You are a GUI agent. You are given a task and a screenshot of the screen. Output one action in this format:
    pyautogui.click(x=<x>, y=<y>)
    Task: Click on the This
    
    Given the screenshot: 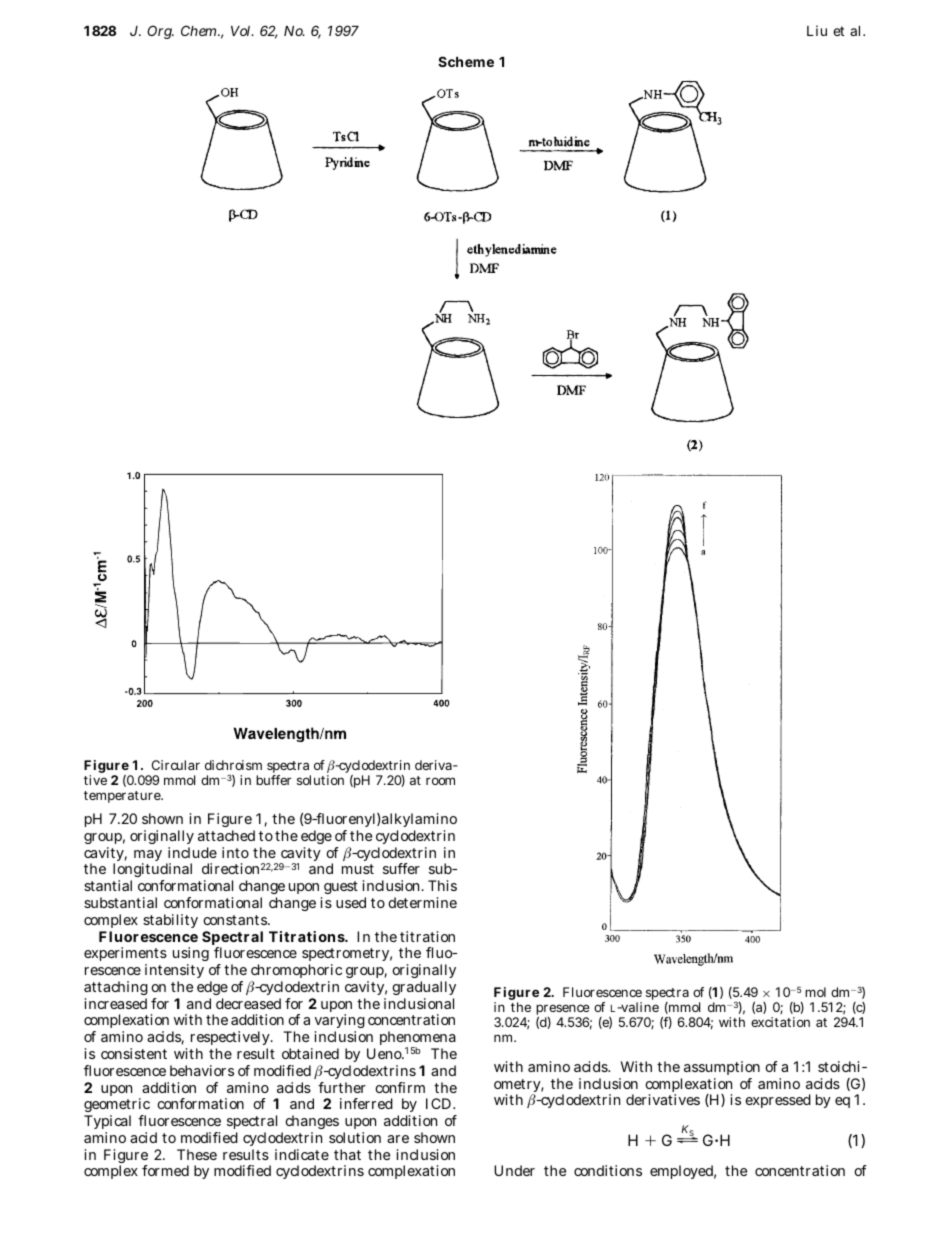 What is the action you would take?
    pyautogui.click(x=442, y=885)
